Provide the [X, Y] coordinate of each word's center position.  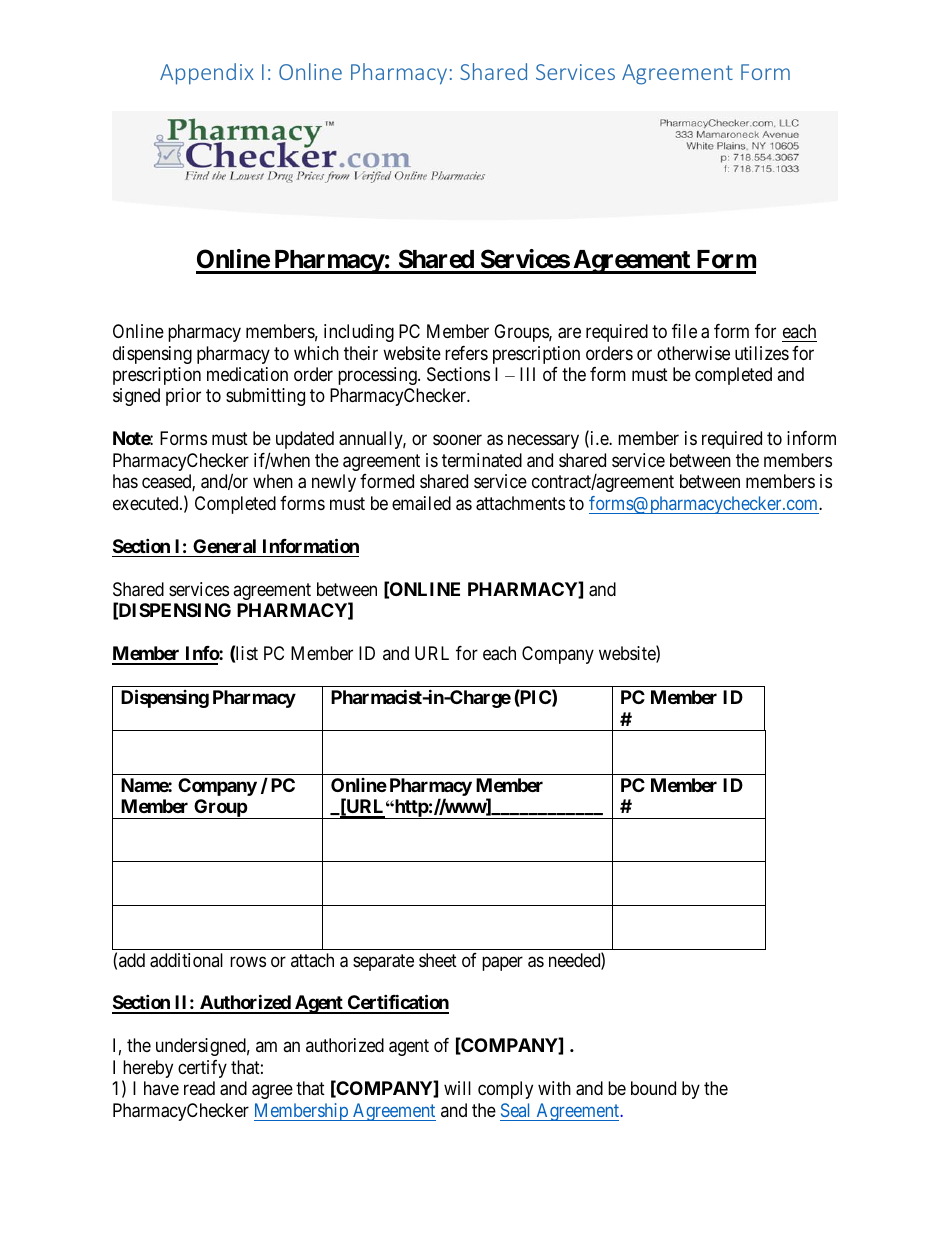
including [359, 333]
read [199, 1088]
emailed [421, 503]
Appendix [207, 74]
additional [186, 960]
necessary [543, 442]
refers [466, 353]
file [684, 331]
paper [502, 963]
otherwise [693, 353]
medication [247, 374]
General [224, 546]
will [457, 1088]
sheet [438, 960]
